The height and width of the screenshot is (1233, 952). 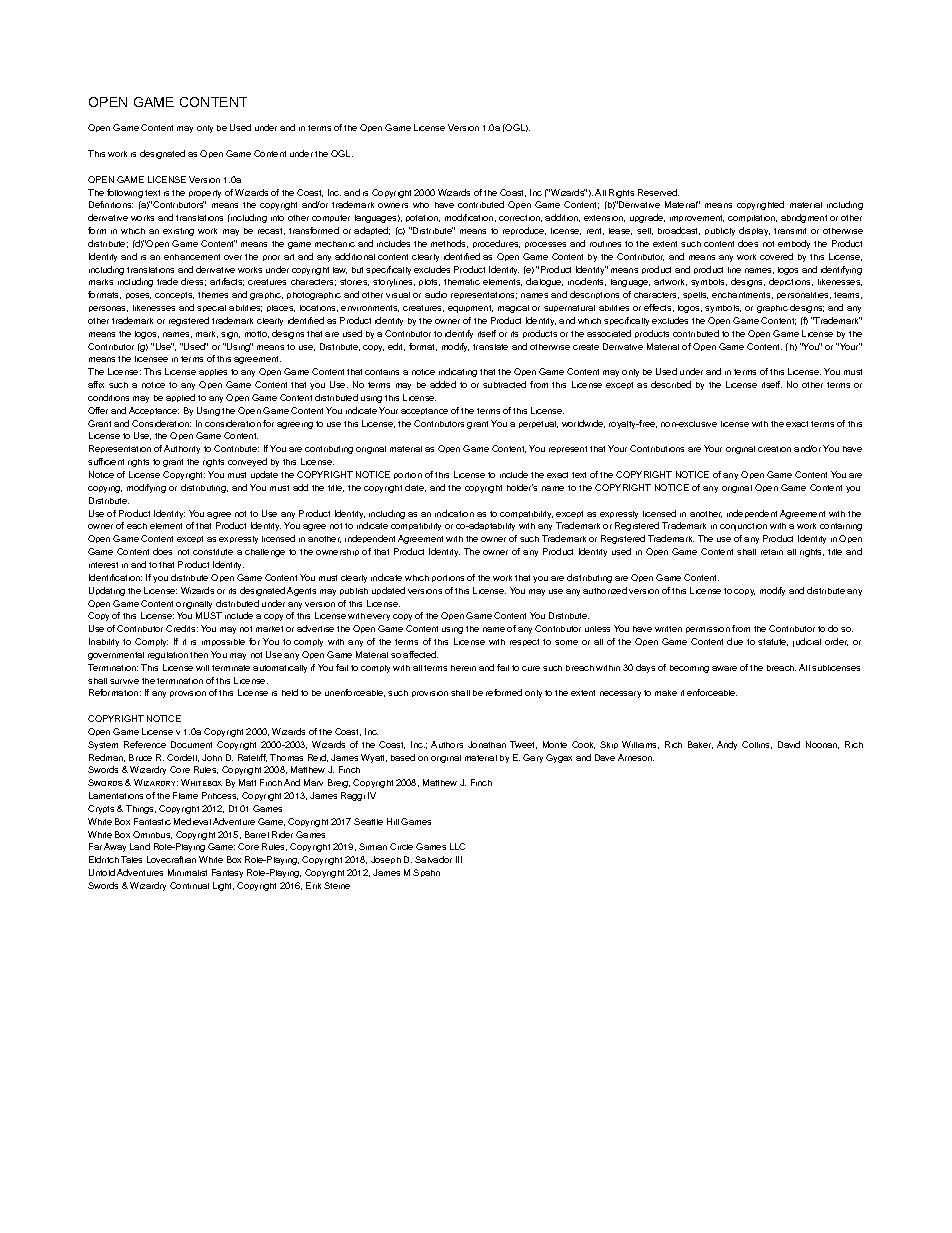 I want to click on conjunction, so click(x=743, y=527).
